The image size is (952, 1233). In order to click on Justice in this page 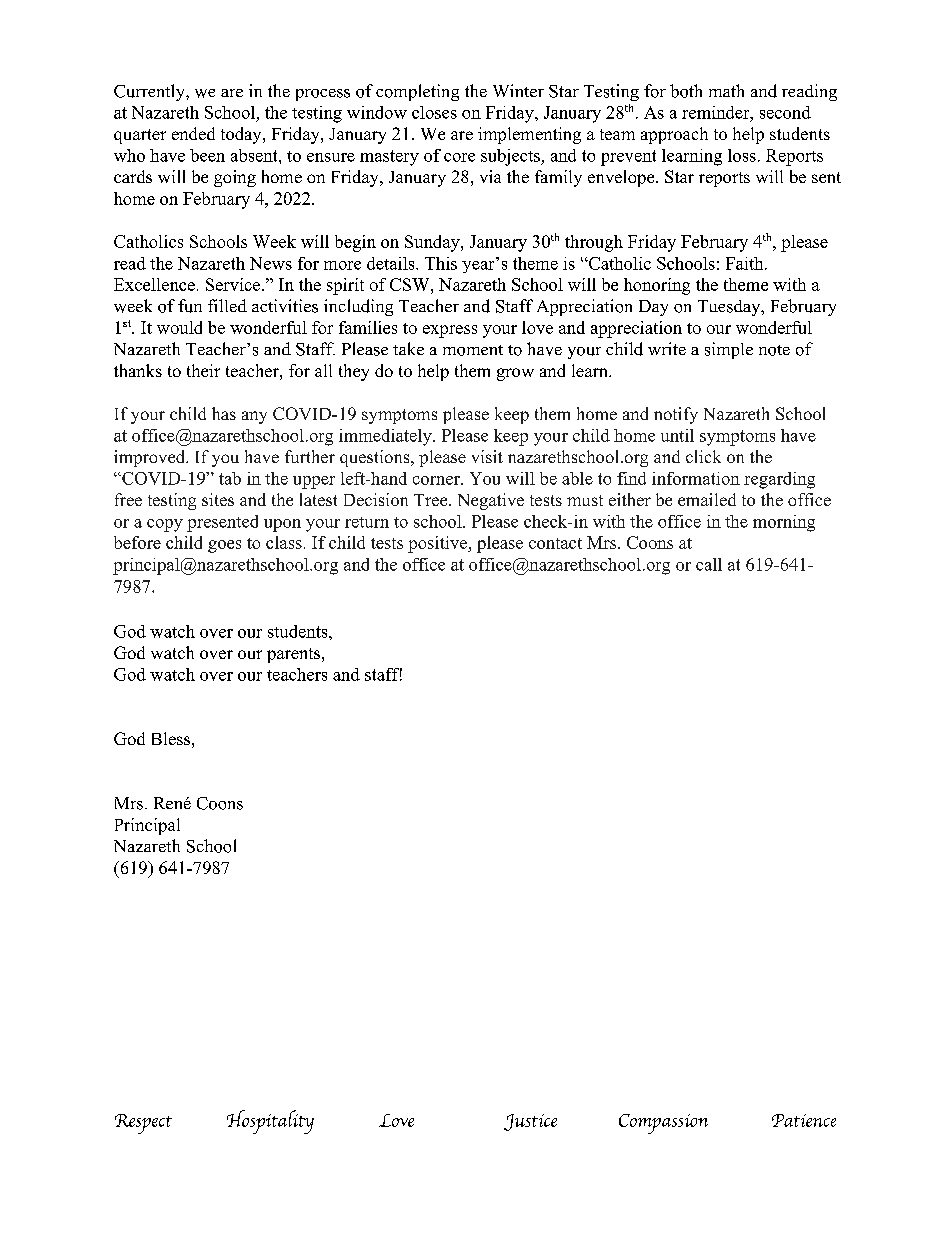, I will do `click(530, 1122)`.
